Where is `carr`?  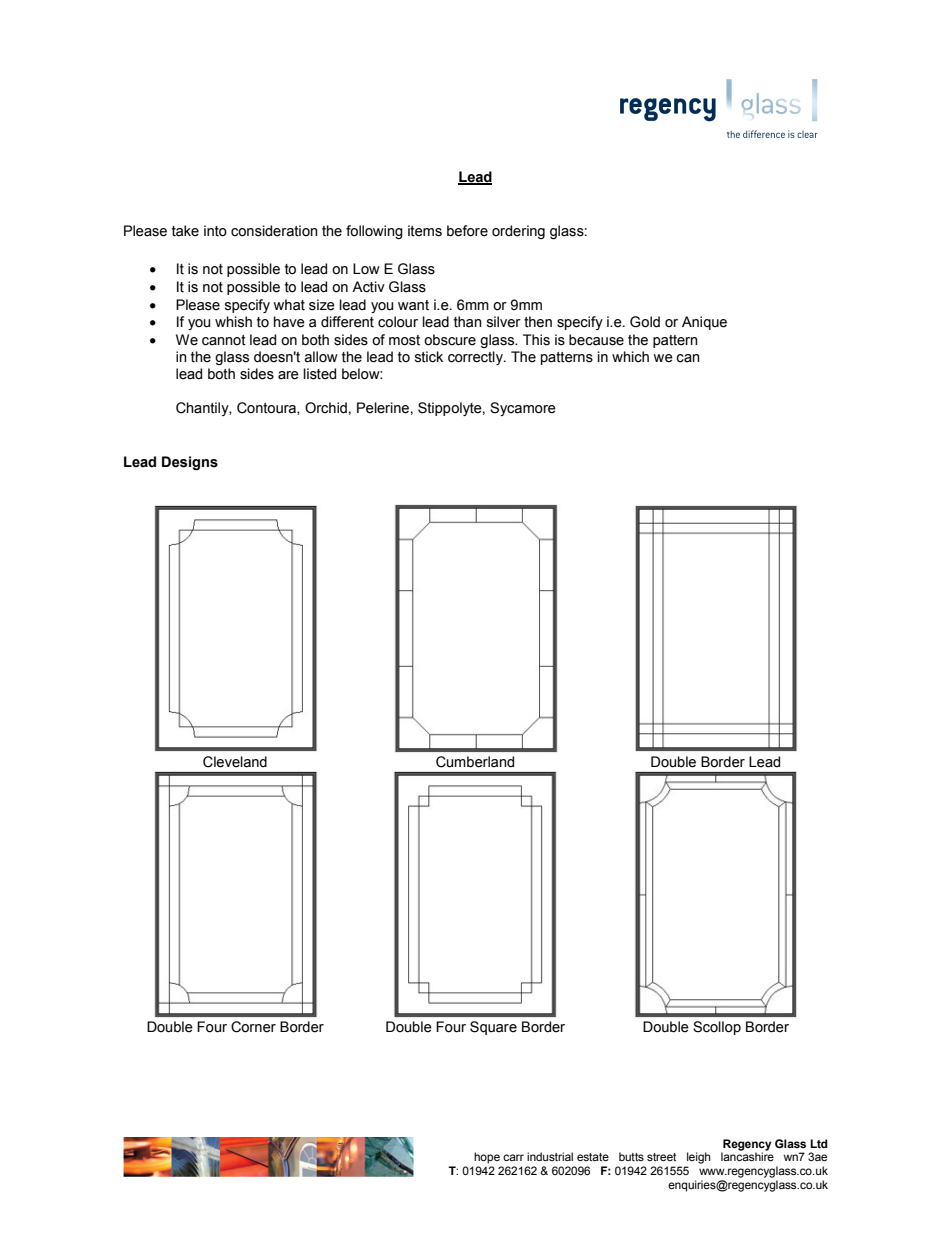 carr is located at coordinates (513, 1157).
